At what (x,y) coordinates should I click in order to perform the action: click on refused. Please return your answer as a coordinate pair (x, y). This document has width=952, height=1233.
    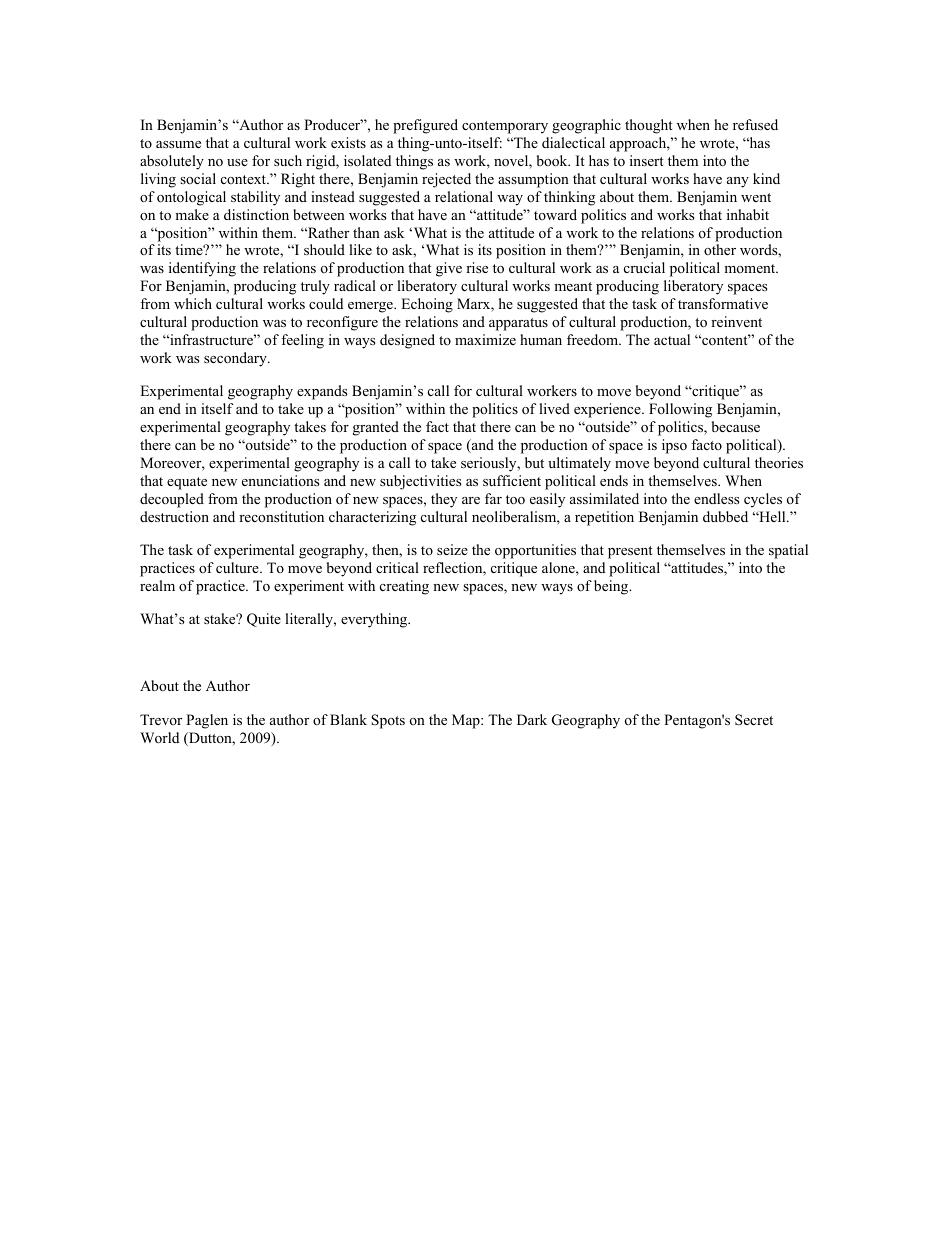
    Looking at the image, I should click on (755, 124).
